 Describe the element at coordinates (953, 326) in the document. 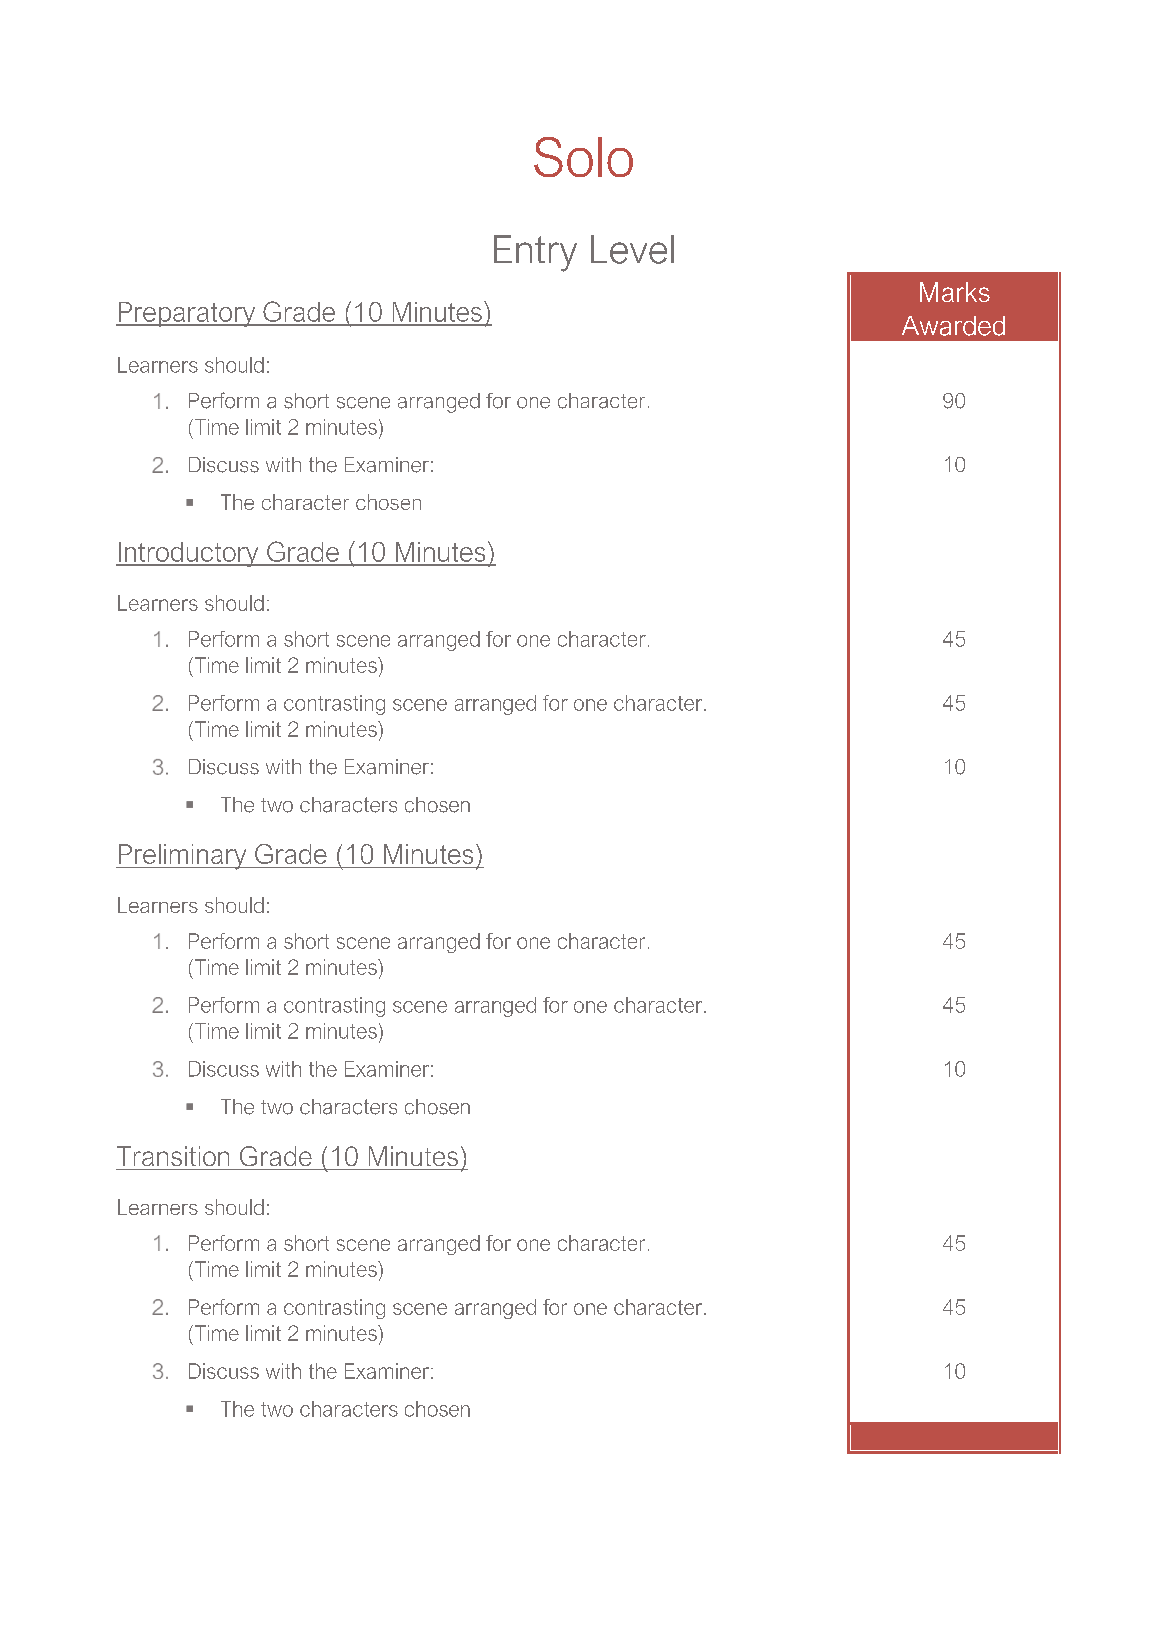

I see `Awarded` at that location.
